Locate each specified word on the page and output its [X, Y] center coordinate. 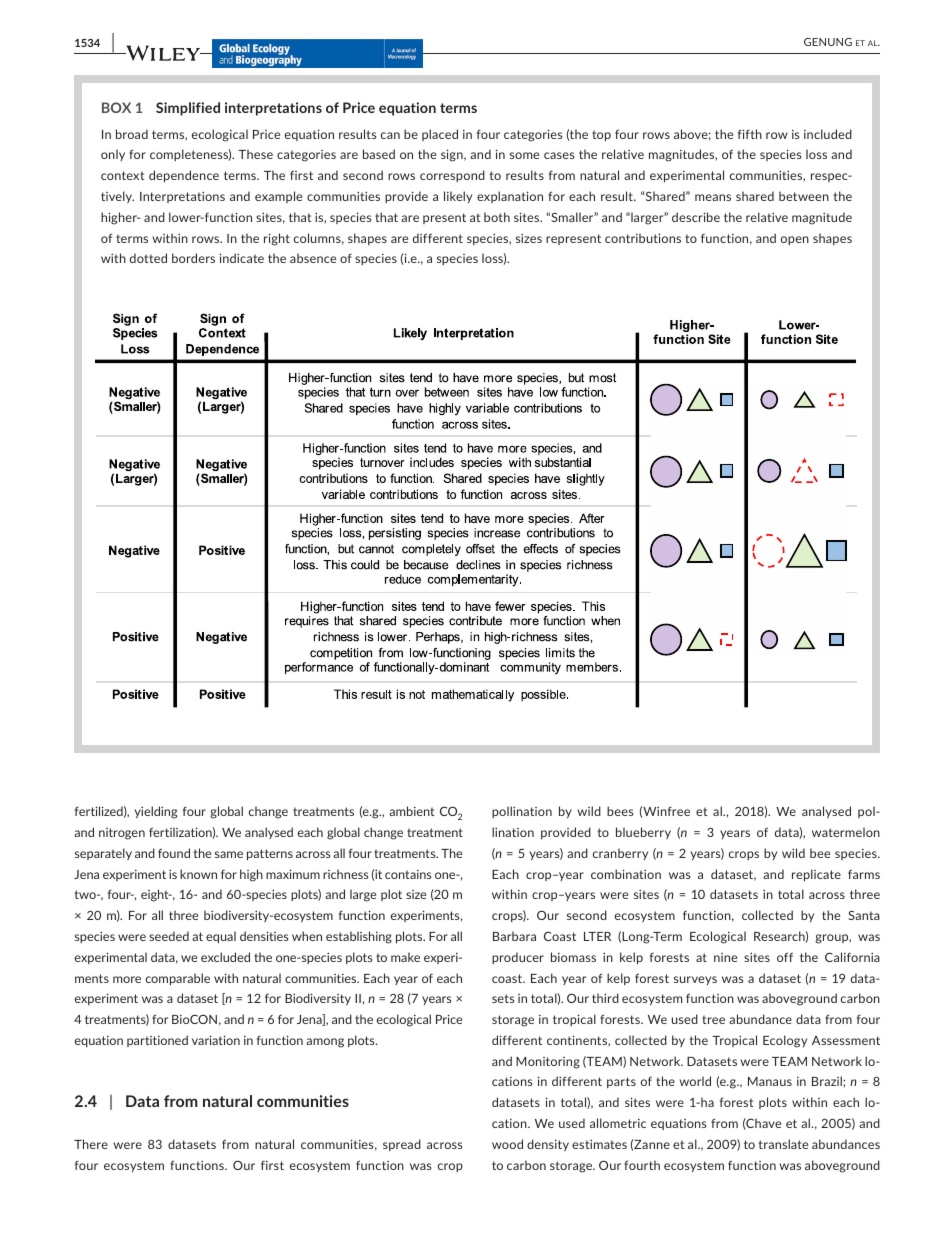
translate [783, 1144]
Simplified [188, 109]
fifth [750, 134]
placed [440, 135]
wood [507, 1144]
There [91, 1144]
